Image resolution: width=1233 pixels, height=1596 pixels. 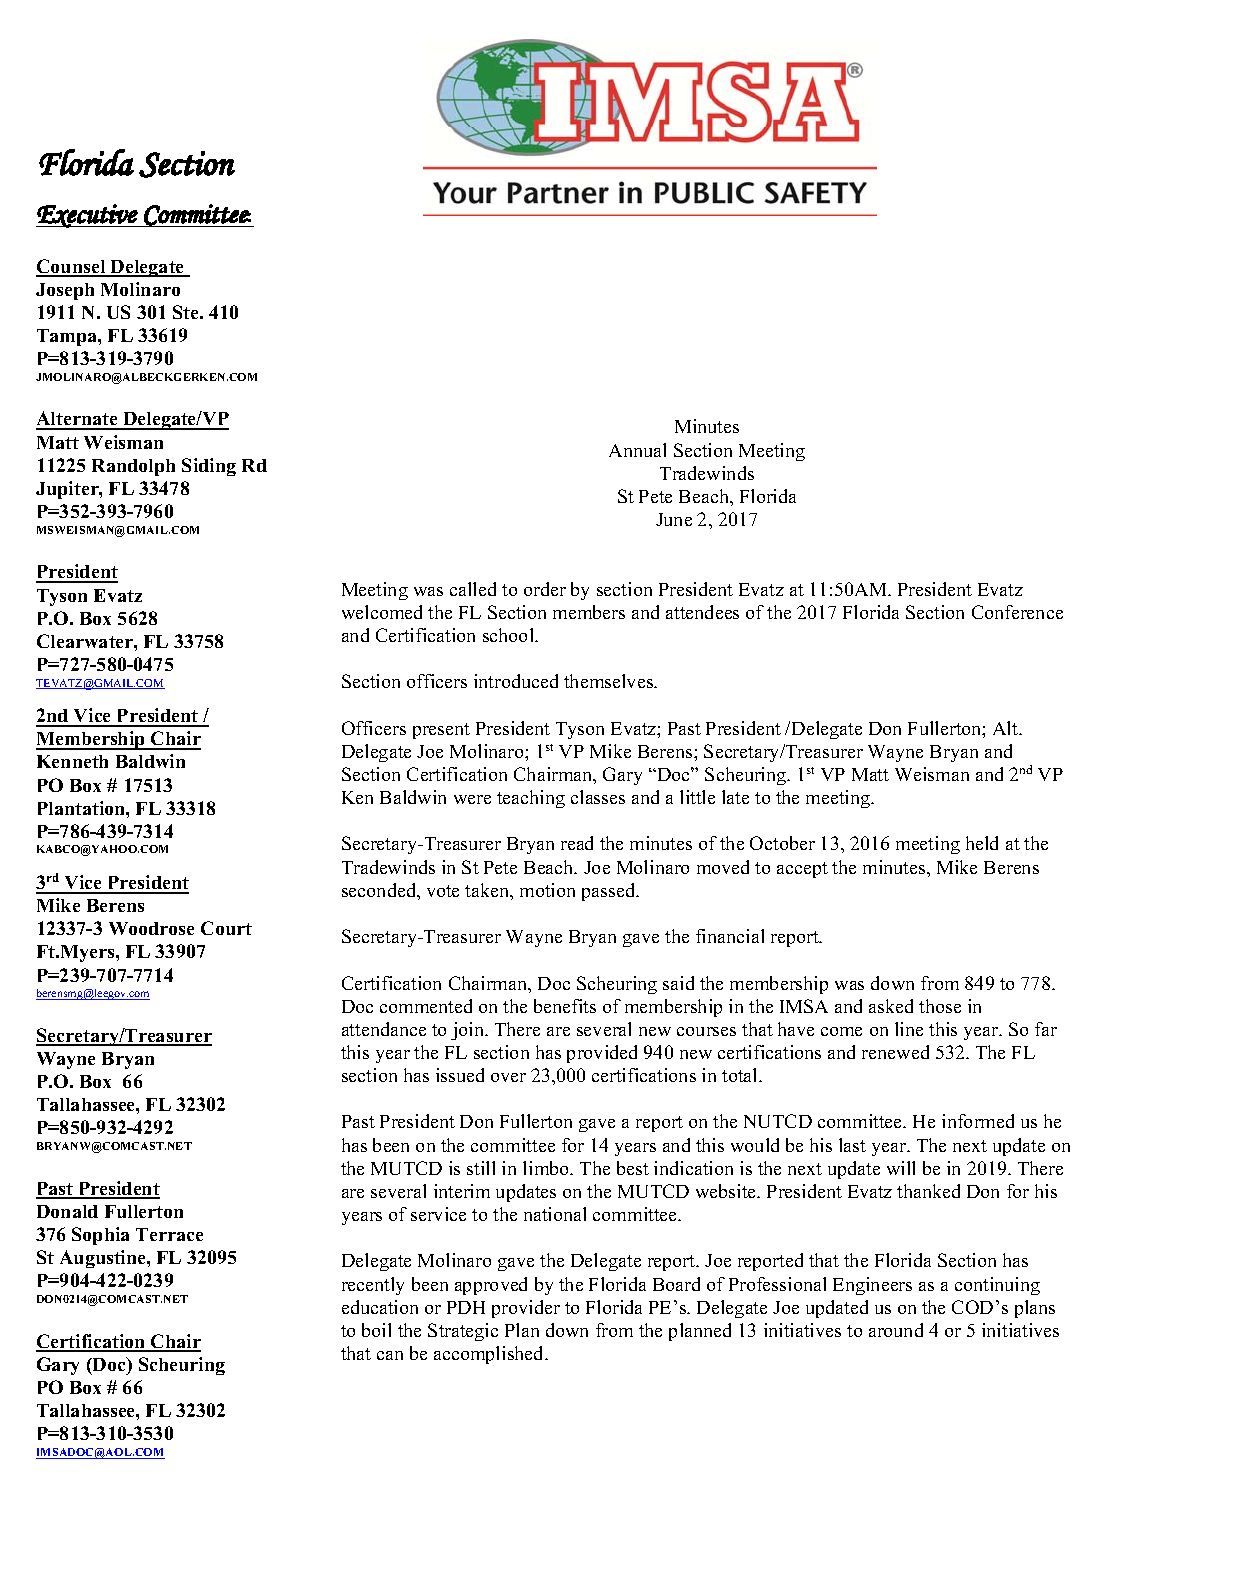 I want to click on June, so click(x=674, y=519).
